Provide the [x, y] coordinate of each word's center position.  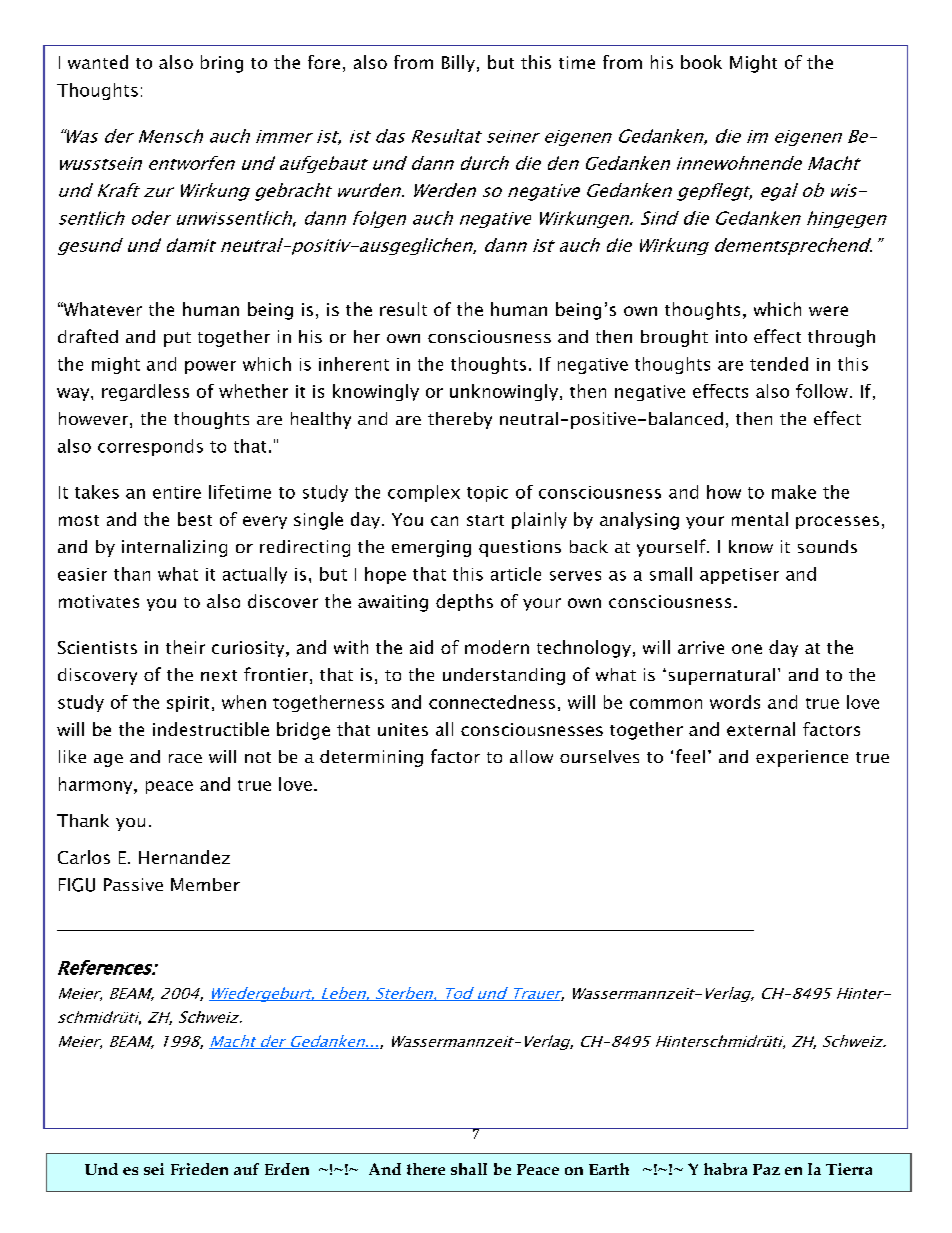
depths [464, 602]
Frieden [199, 1169]
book [701, 62]
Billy [458, 63]
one [747, 649]
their [185, 647]
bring [222, 64]
